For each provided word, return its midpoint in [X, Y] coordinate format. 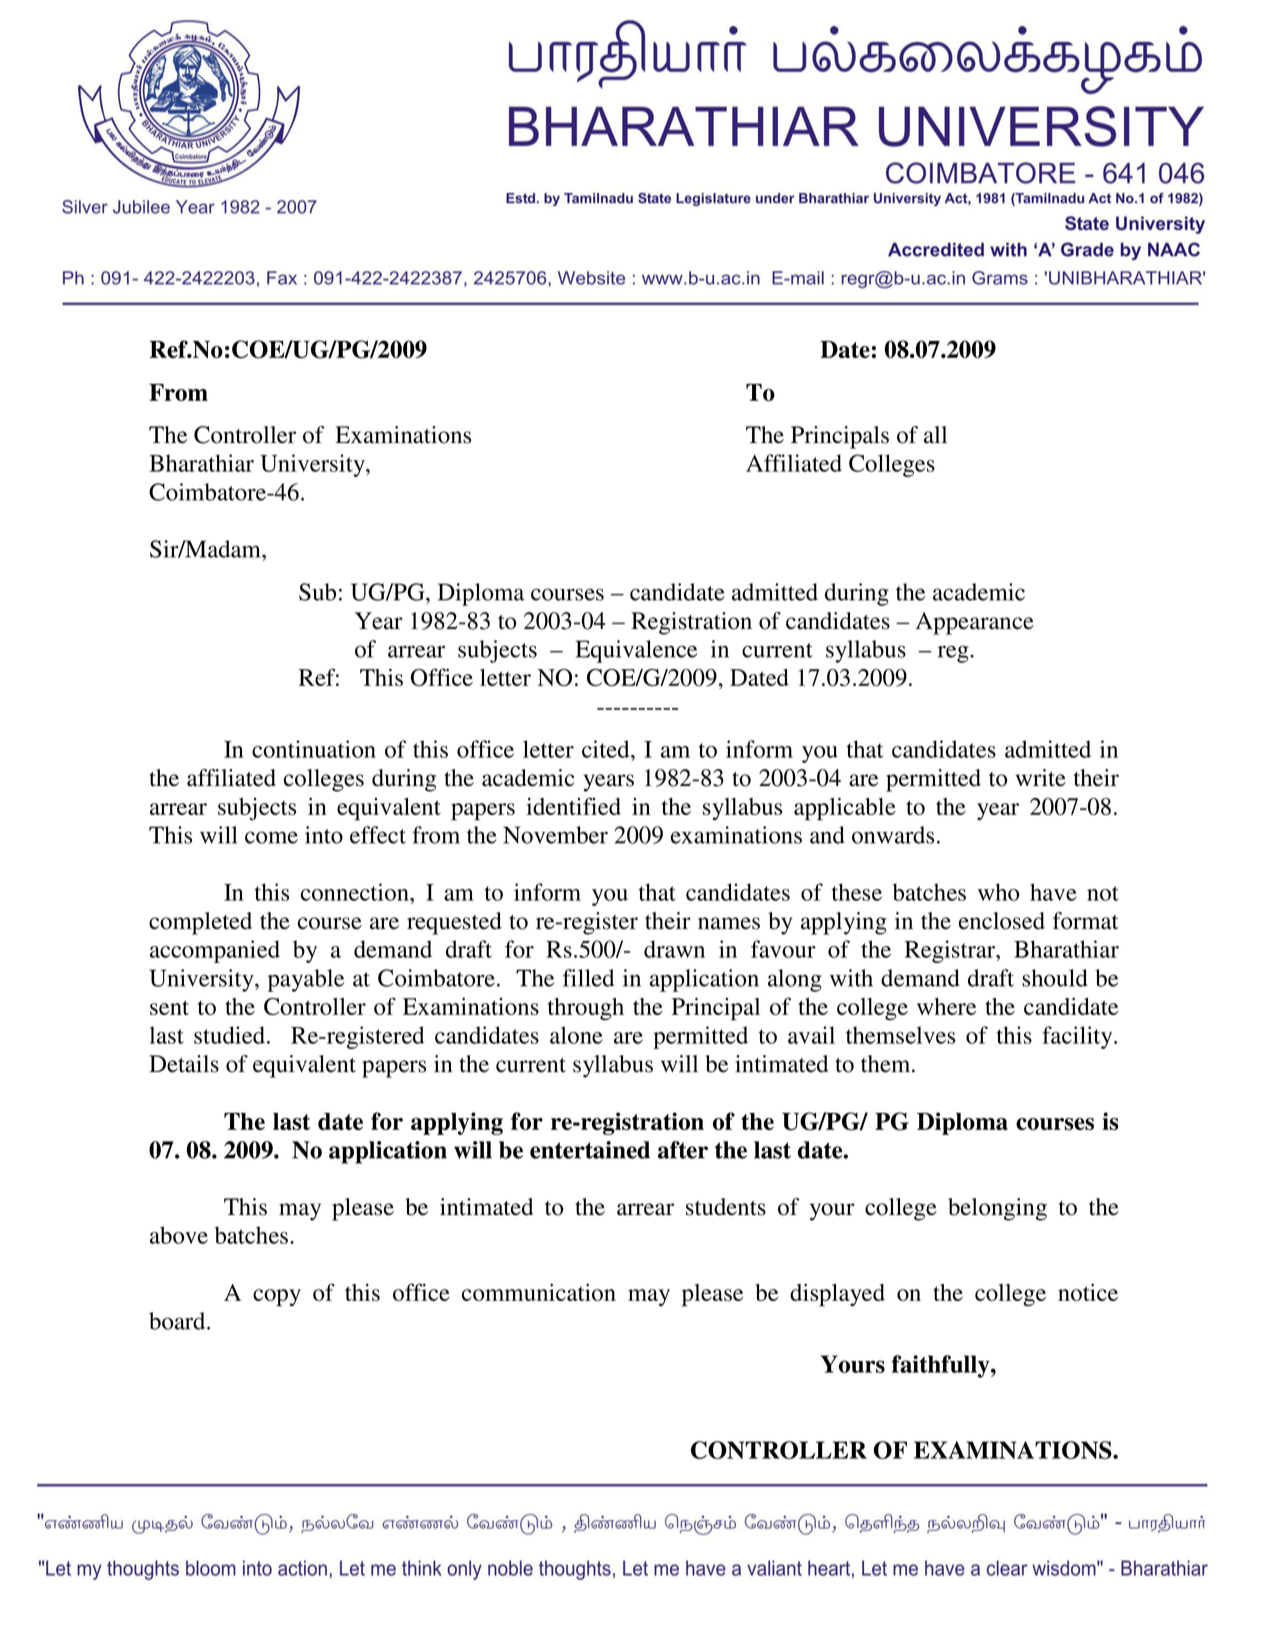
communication [539, 1292]
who [998, 892]
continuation [314, 749]
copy [277, 1298]
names [729, 923]
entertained [590, 1150]
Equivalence [636, 651]
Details [184, 1064]
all [935, 435]
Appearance [975, 623]
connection [356, 892]
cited [607, 749]
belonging [997, 1209]
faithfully [942, 1366]
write [1041, 778]
